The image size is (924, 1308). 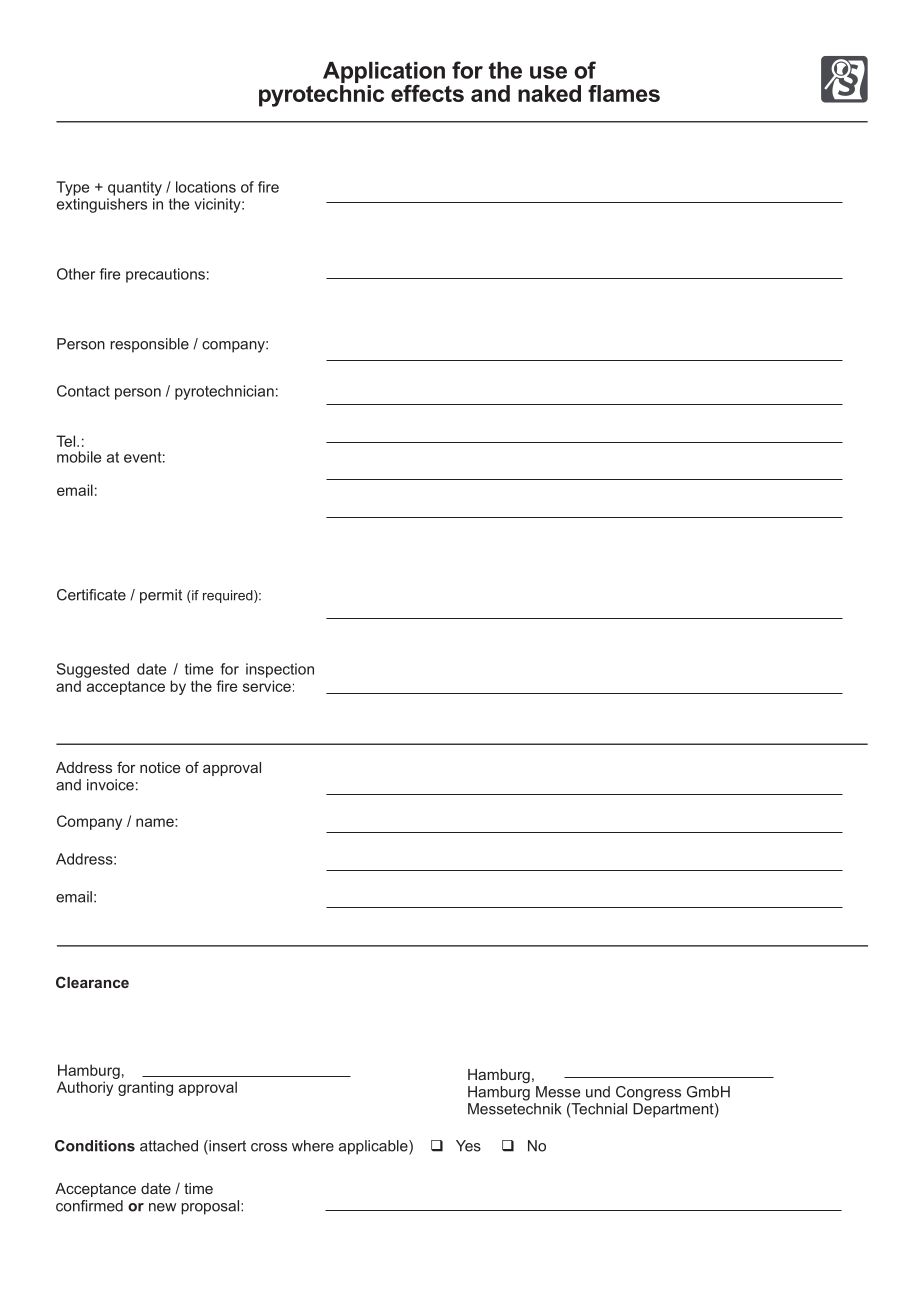 I want to click on where, so click(x=313, y=1146).
